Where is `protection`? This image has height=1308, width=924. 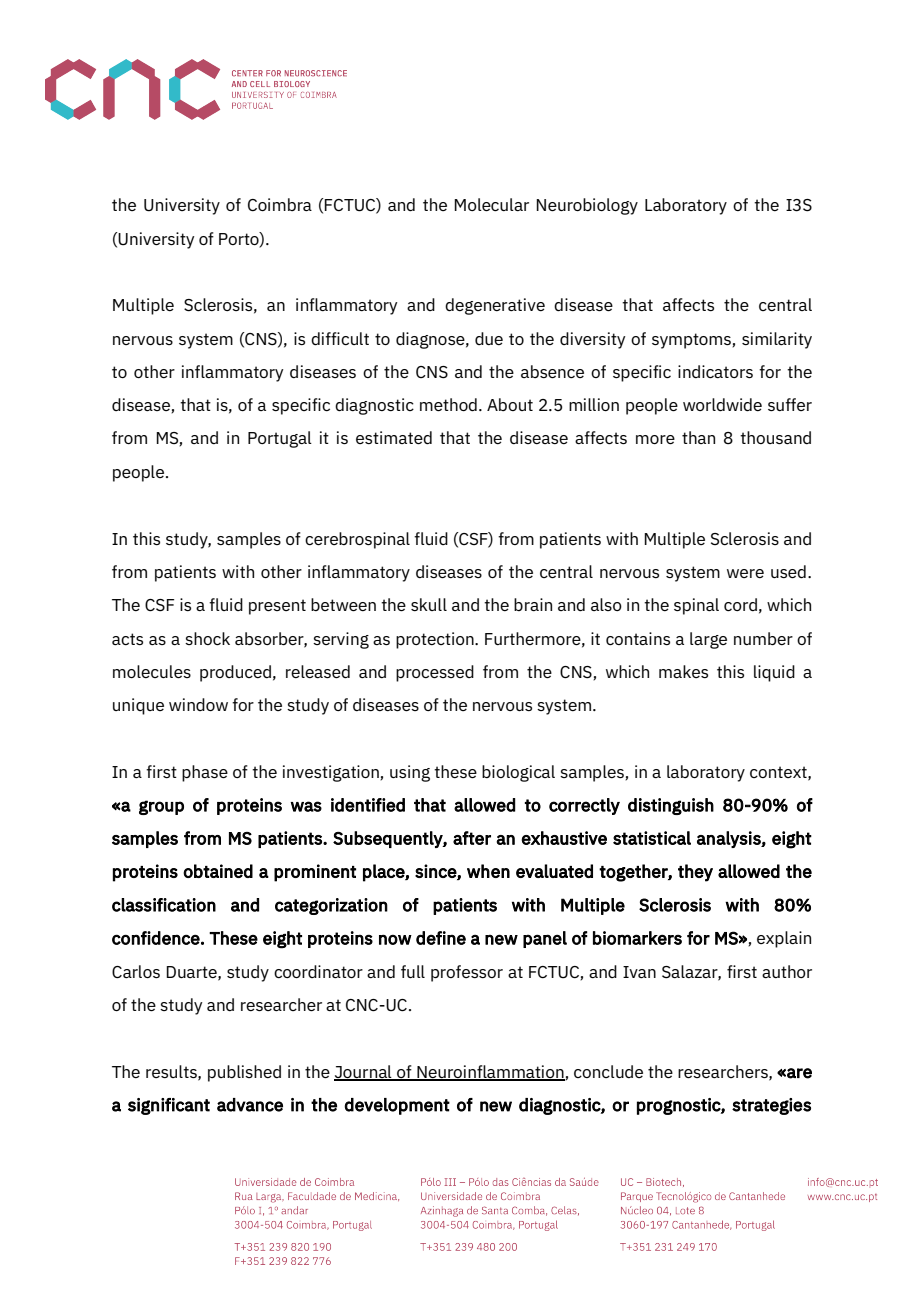
protection is located at coordinates (436, 640).
